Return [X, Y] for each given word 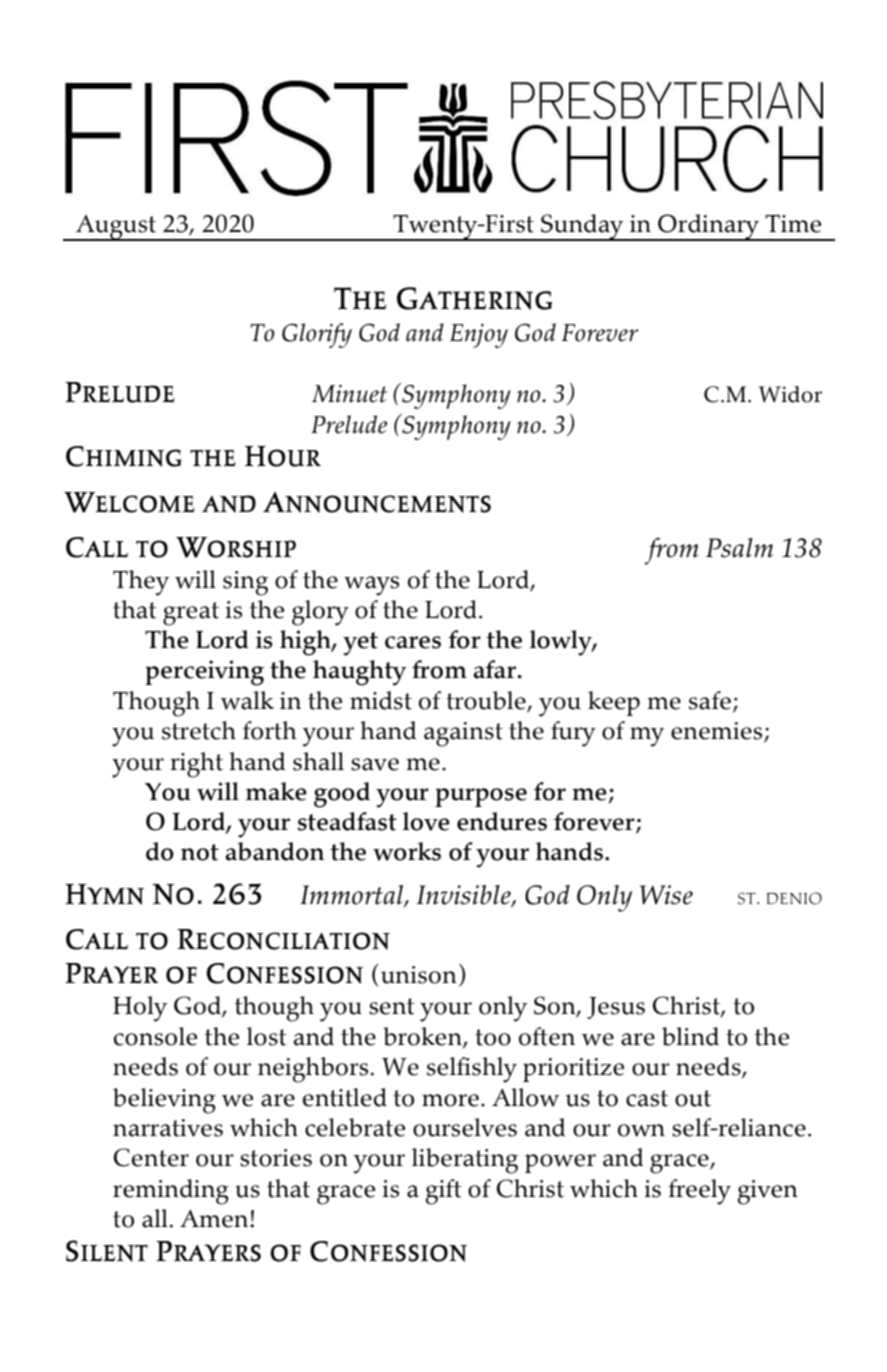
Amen [215, 1218]
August [116, 228]
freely [699, 1192]
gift [443, 1192]
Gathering [475, 298]
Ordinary [708, 227]
